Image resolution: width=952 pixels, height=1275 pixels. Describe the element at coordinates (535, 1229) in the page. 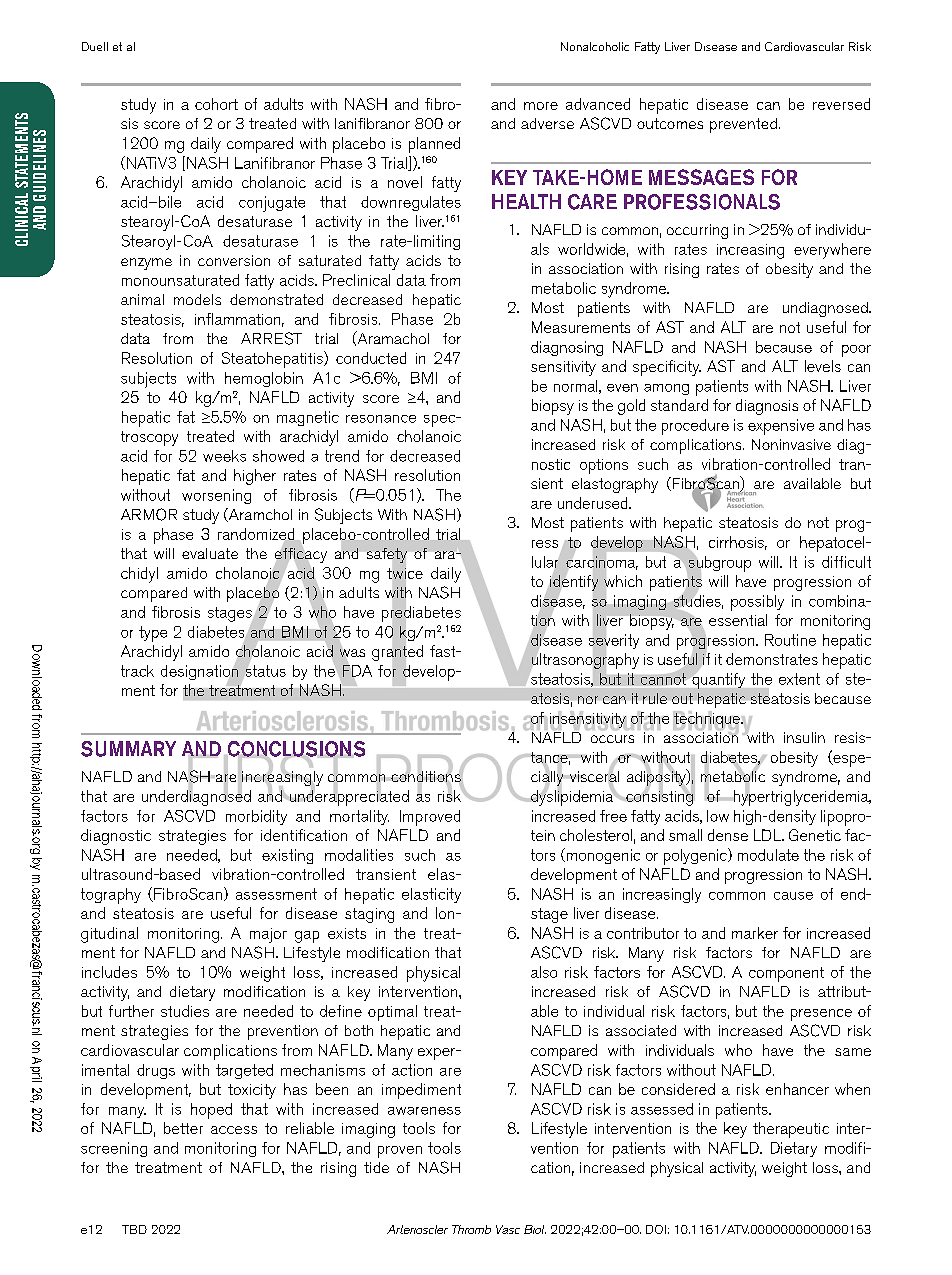

I see `Biol` at that location.
